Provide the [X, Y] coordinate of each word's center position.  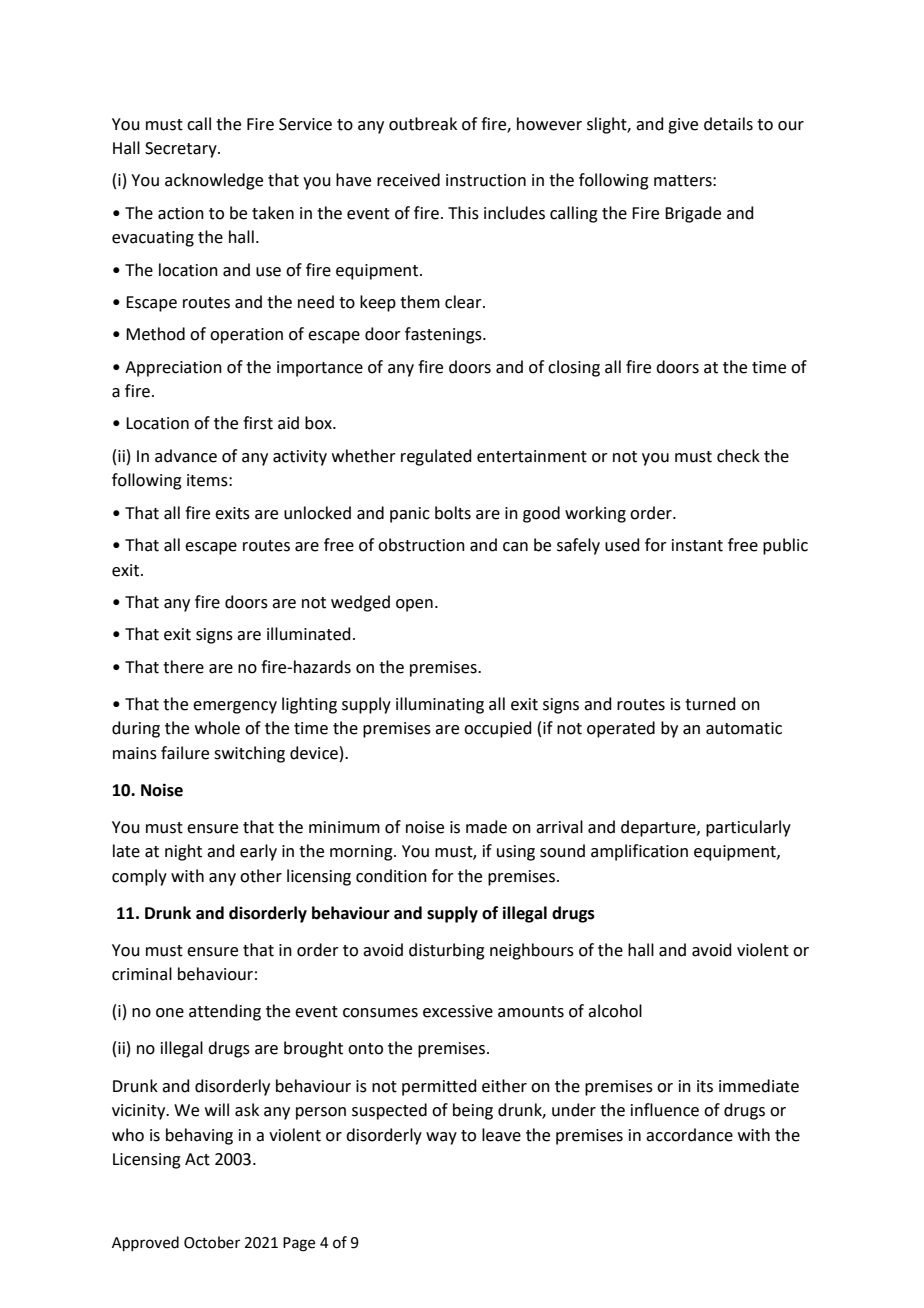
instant [697, 545]
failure [185, 753]
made [486, 827]
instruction [486, 180]
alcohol [615, 1011]
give [683, 126]
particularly [748, 828]
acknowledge [214, 181]
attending [225, 1012]
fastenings [444, 335]
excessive [458, 1011]
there [183, 667]
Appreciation [173, 369]
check [738, 456]
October [212, 1242]
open [414, 605]
